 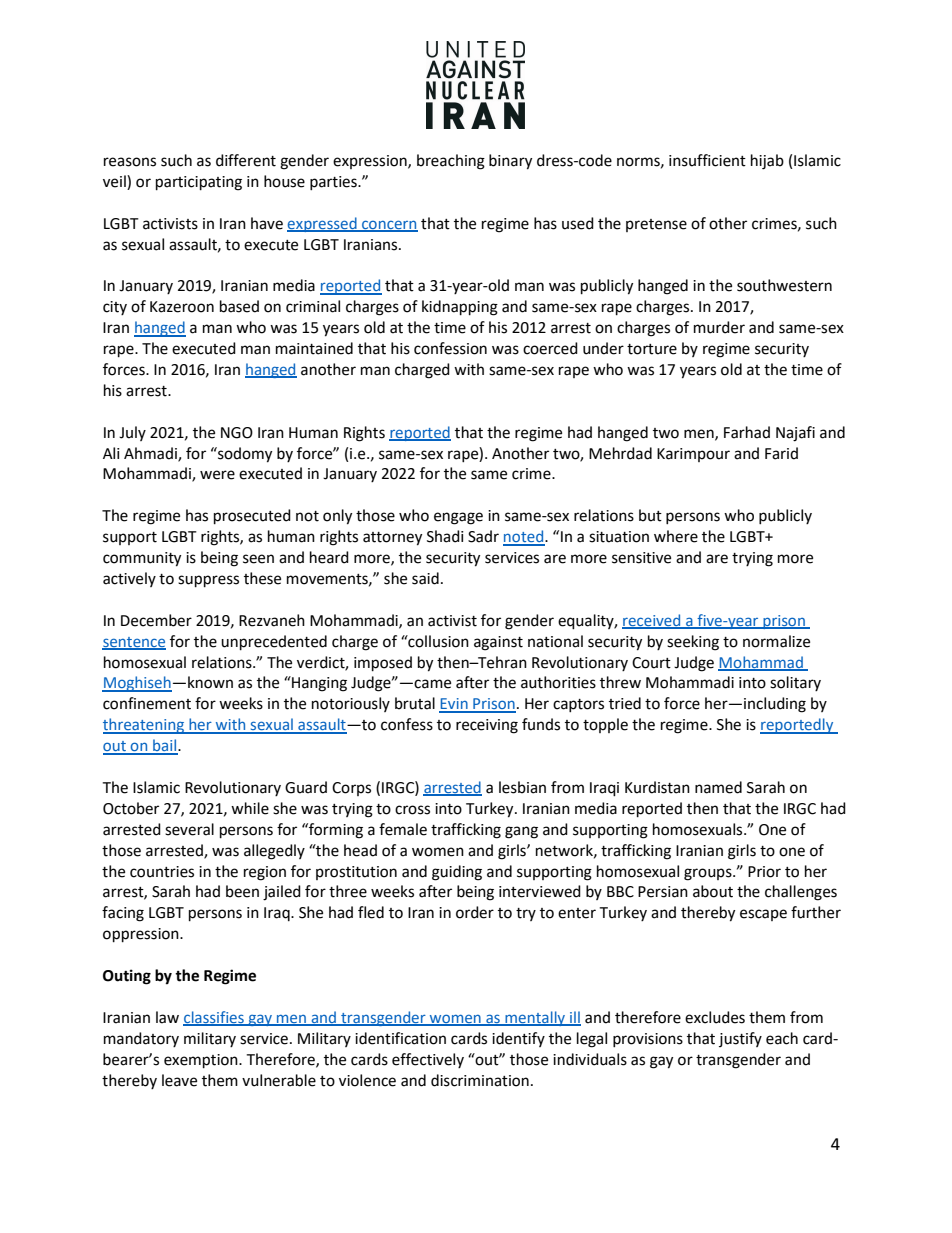 What do you see at coordinates (498, 643) in the image?
I see `against` at bounding box center [498, 643].
